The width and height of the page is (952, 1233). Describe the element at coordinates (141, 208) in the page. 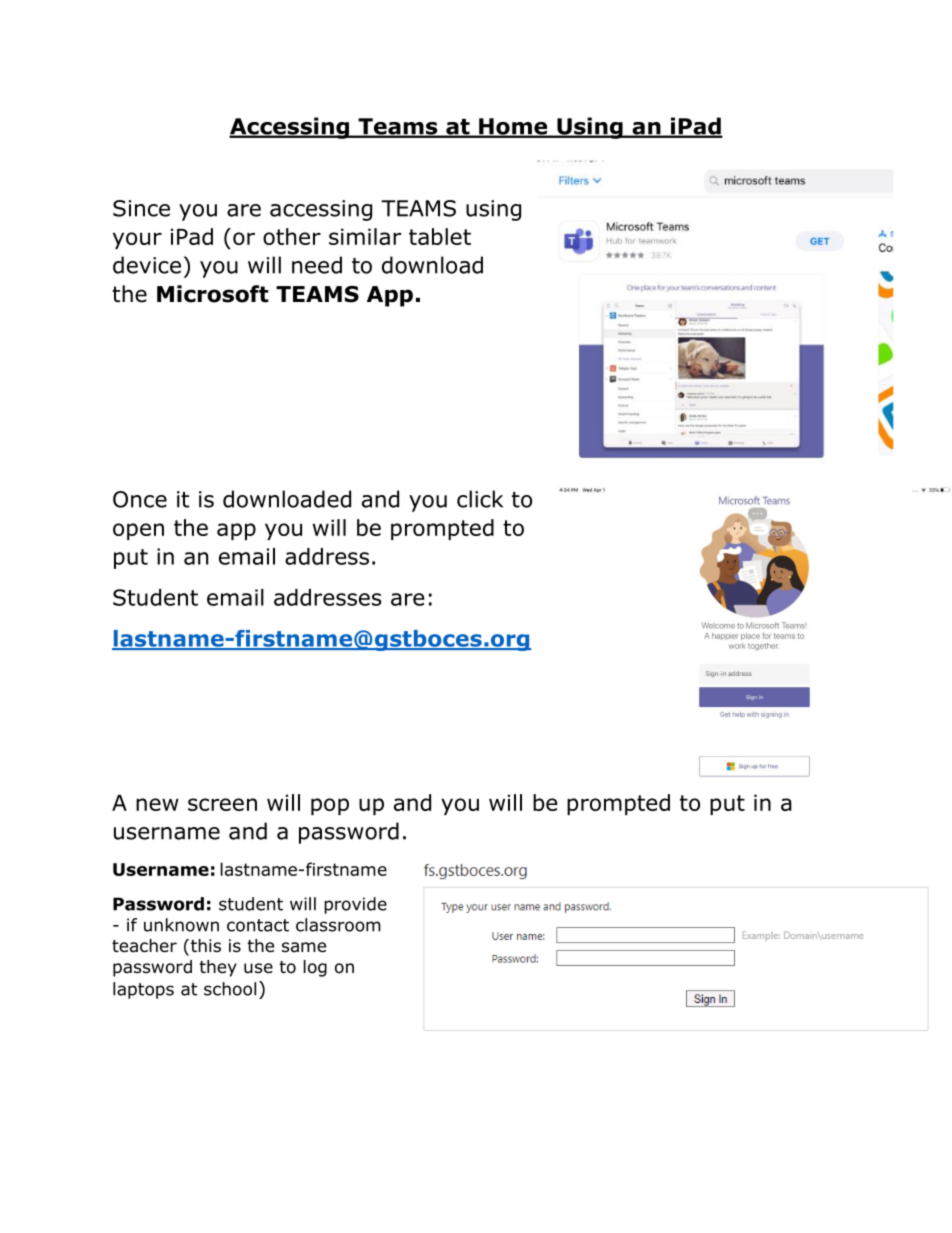

I see `Since` at that location.
